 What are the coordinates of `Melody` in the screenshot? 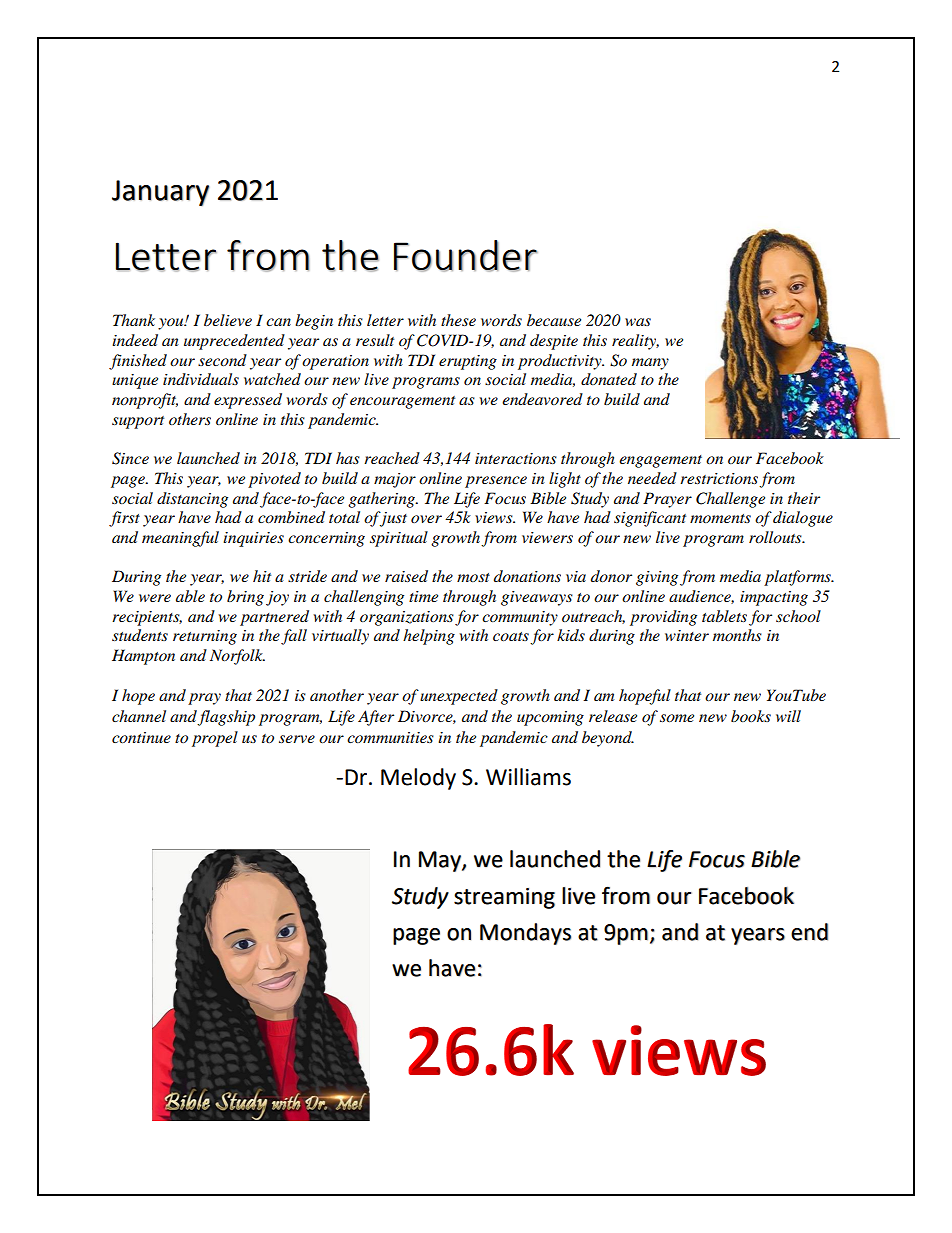 It's located at (418, 779).
